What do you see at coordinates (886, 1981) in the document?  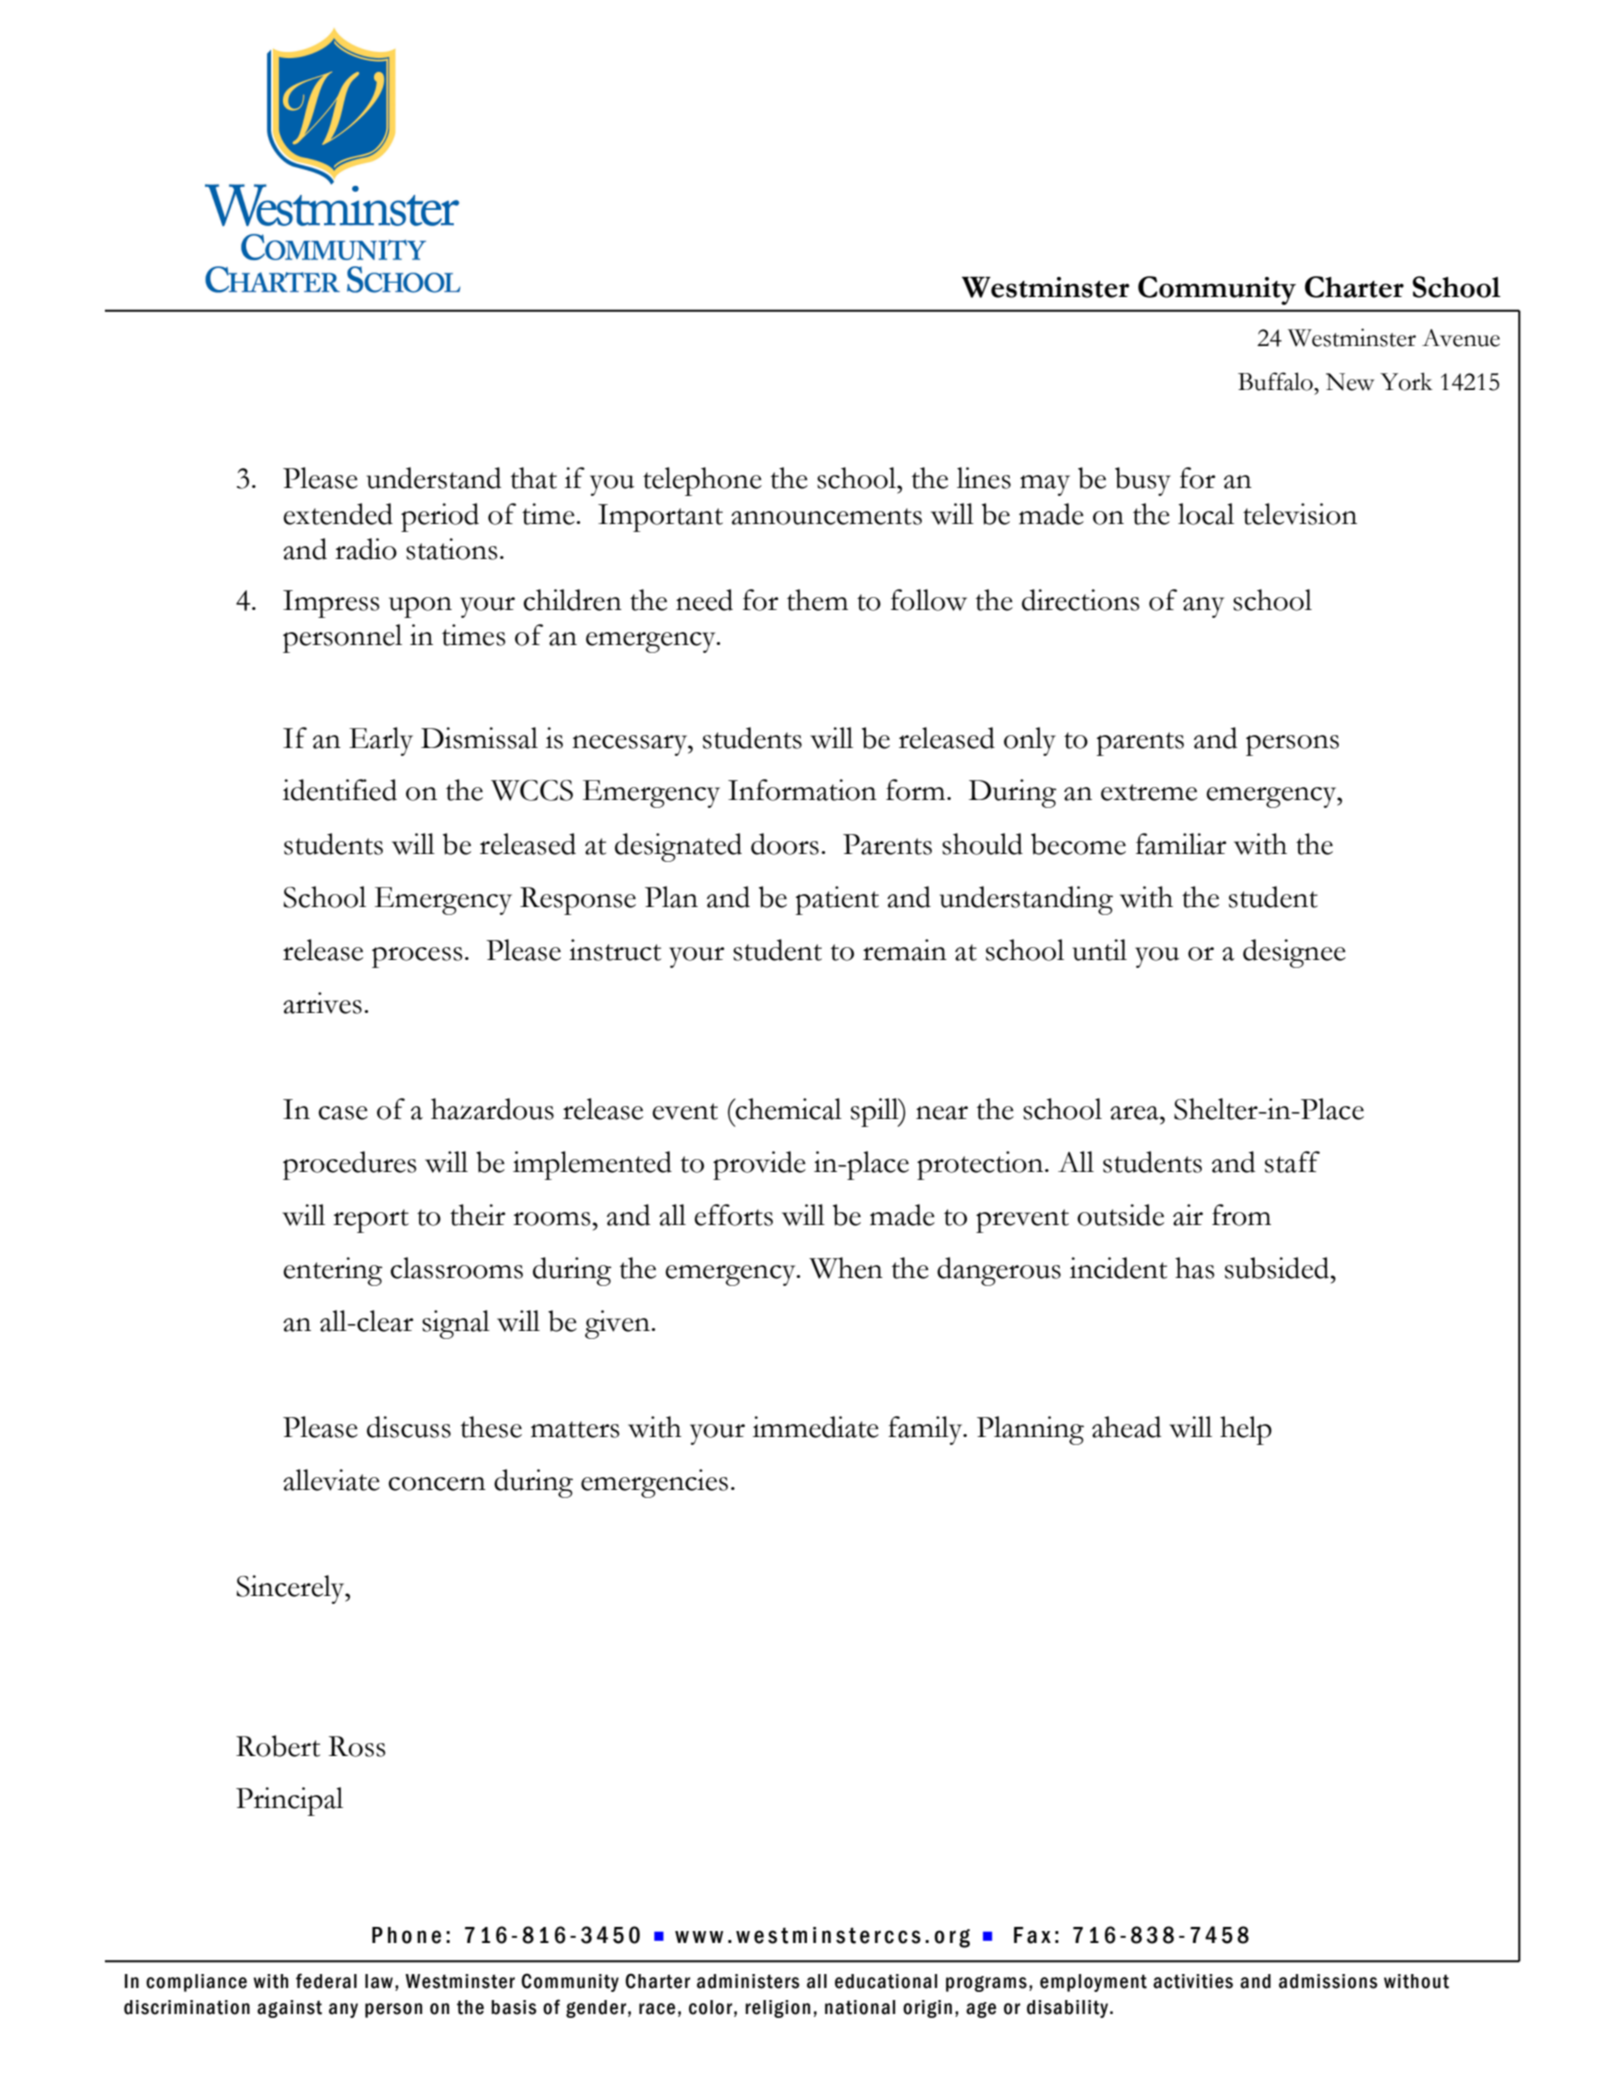 I see `educational` at bounding box center [886, 1981].
